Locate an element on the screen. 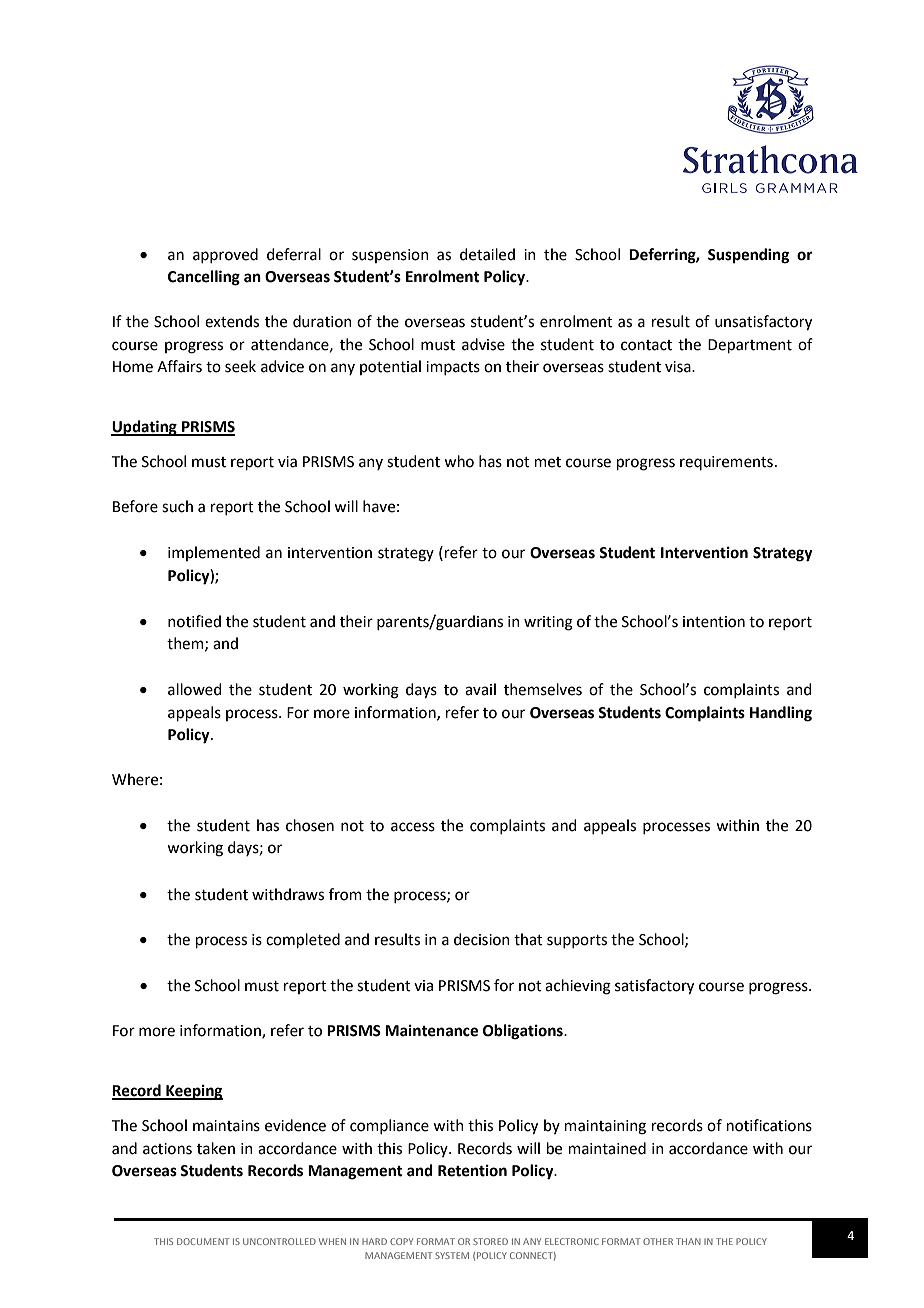 The height and width of the screenshot is (1308, 924). Cancelling is located at coordinates (204, 278).
